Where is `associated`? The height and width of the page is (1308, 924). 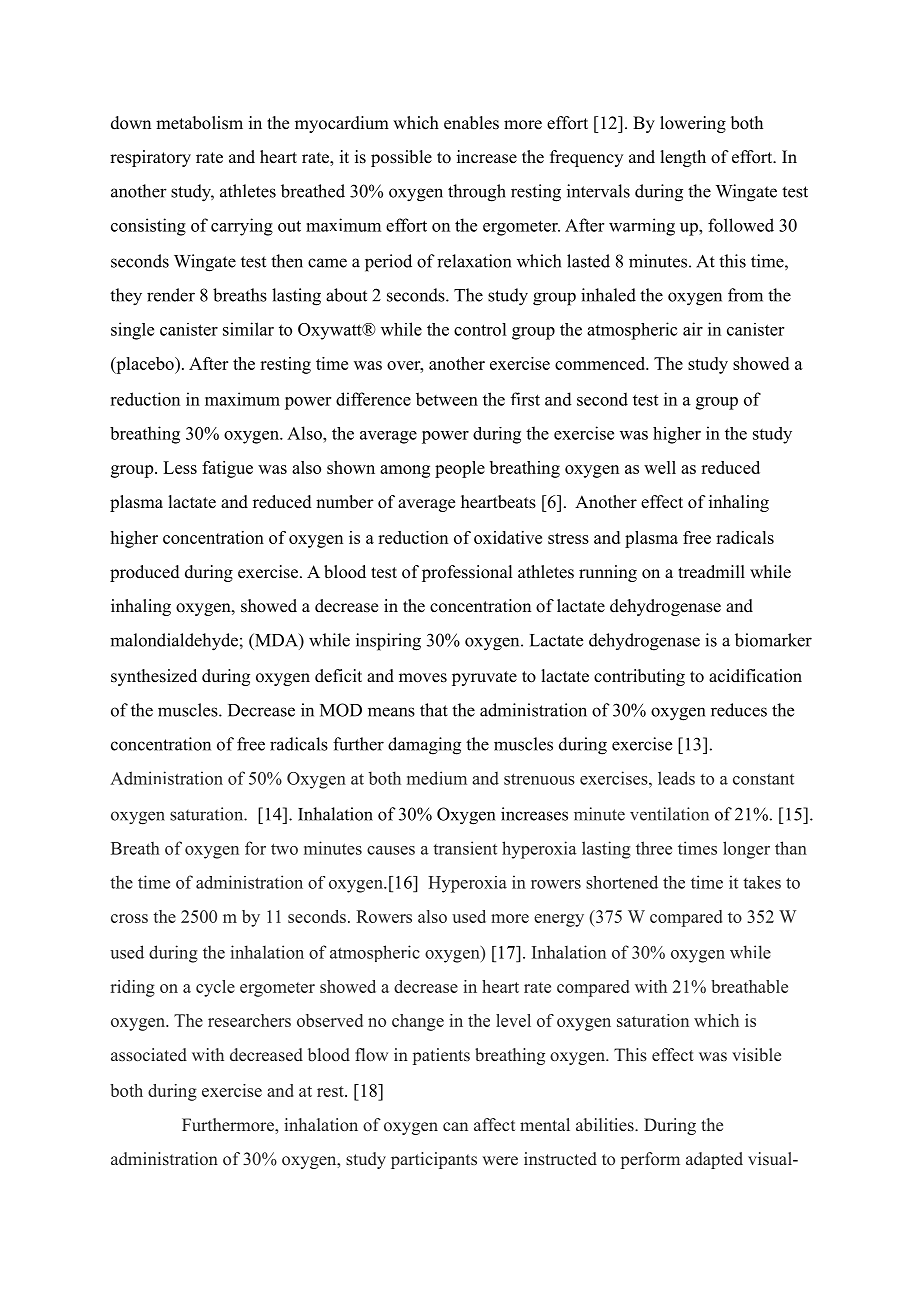 associated is located at coordinates (149, 1055).
